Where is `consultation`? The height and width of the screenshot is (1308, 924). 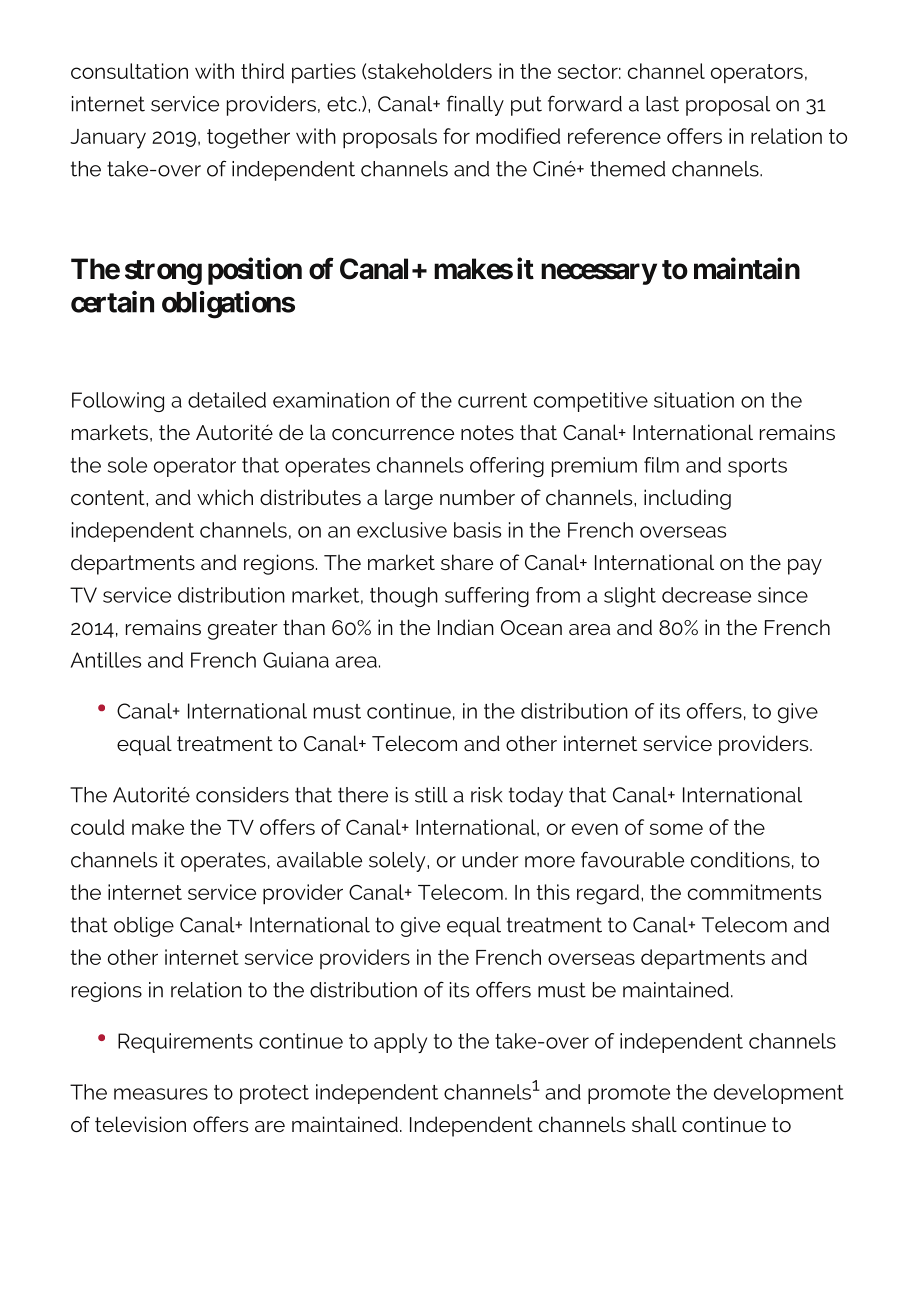 consultation is located at coordinates (129, 71).
